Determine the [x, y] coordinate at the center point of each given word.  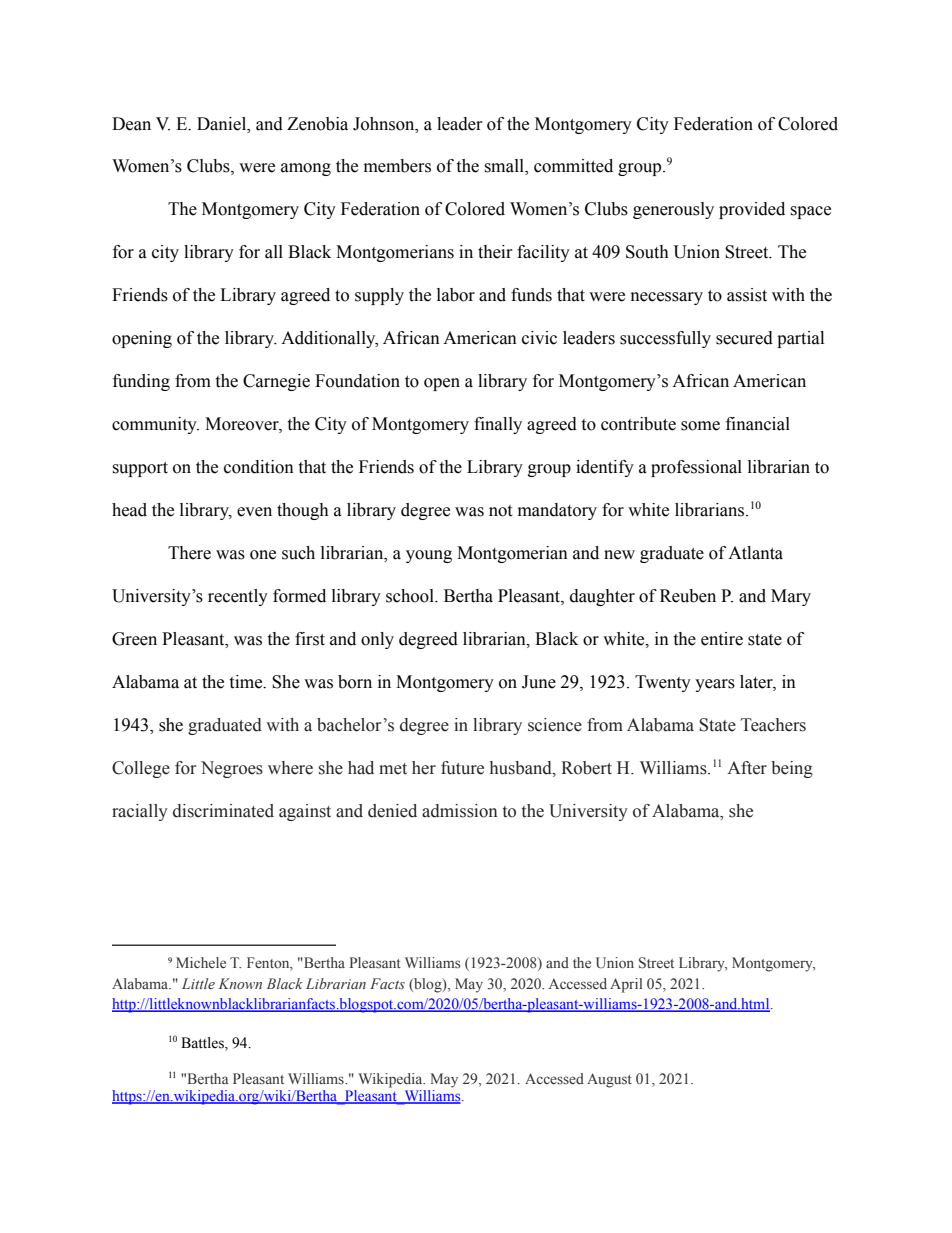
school [411, 596]
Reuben [688, 596]
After [747, 768]
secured [744, 338]
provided [752, 210]
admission [460, 811]
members [397, 166]
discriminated [223, 811]
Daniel [223, 124]
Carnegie [276, 382]
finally [498, 425]
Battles [203, 1043]
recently [238, 597]
